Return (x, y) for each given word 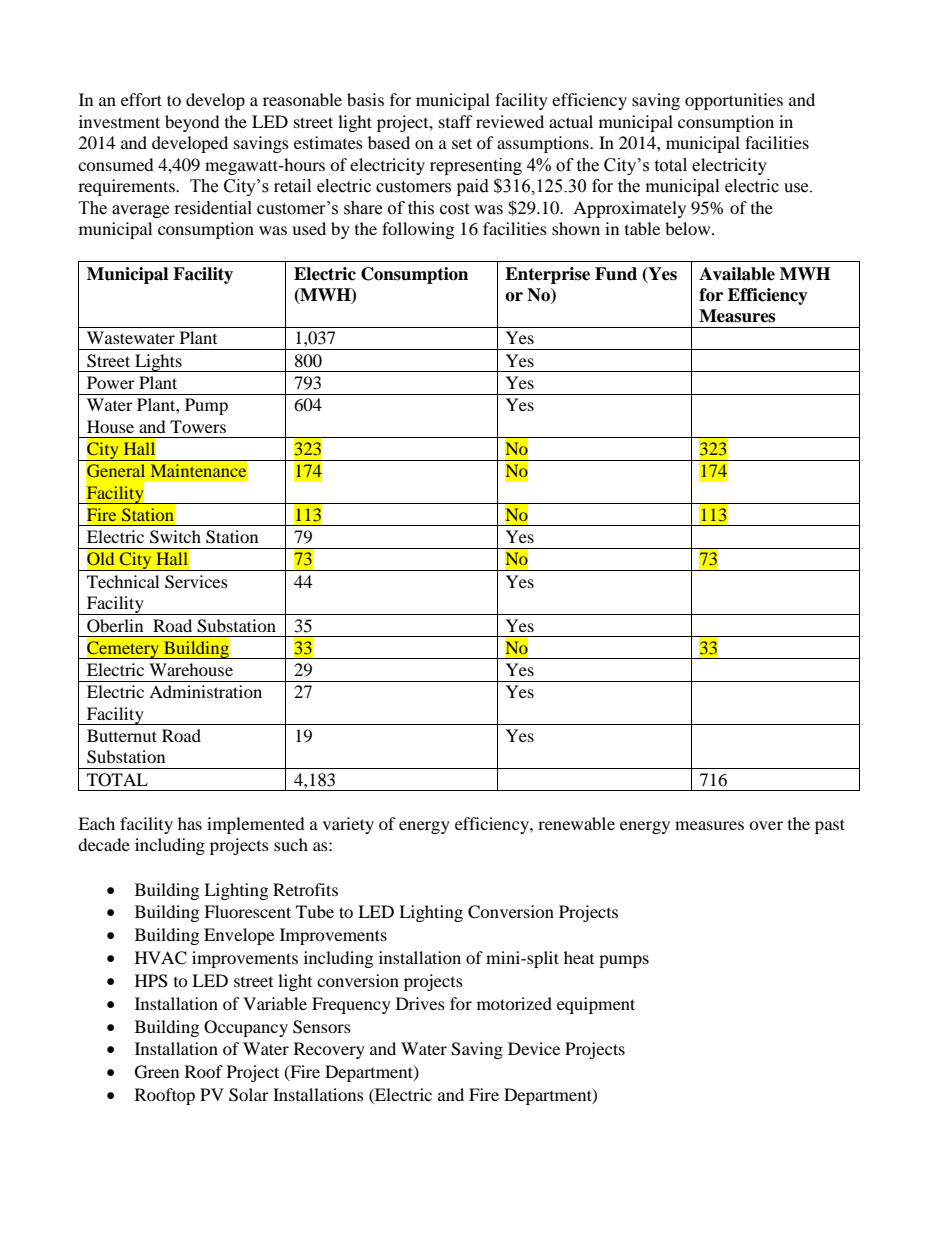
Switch (175, 537)
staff (456, 121)
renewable (576, 823)
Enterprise (547, 275)
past (830, 826)
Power (111, 382)
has (190, 823)
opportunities (734, 101)
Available (737, 274)
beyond (192, 123)
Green (157, 1072)
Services (196, 582)
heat (579, 957)
